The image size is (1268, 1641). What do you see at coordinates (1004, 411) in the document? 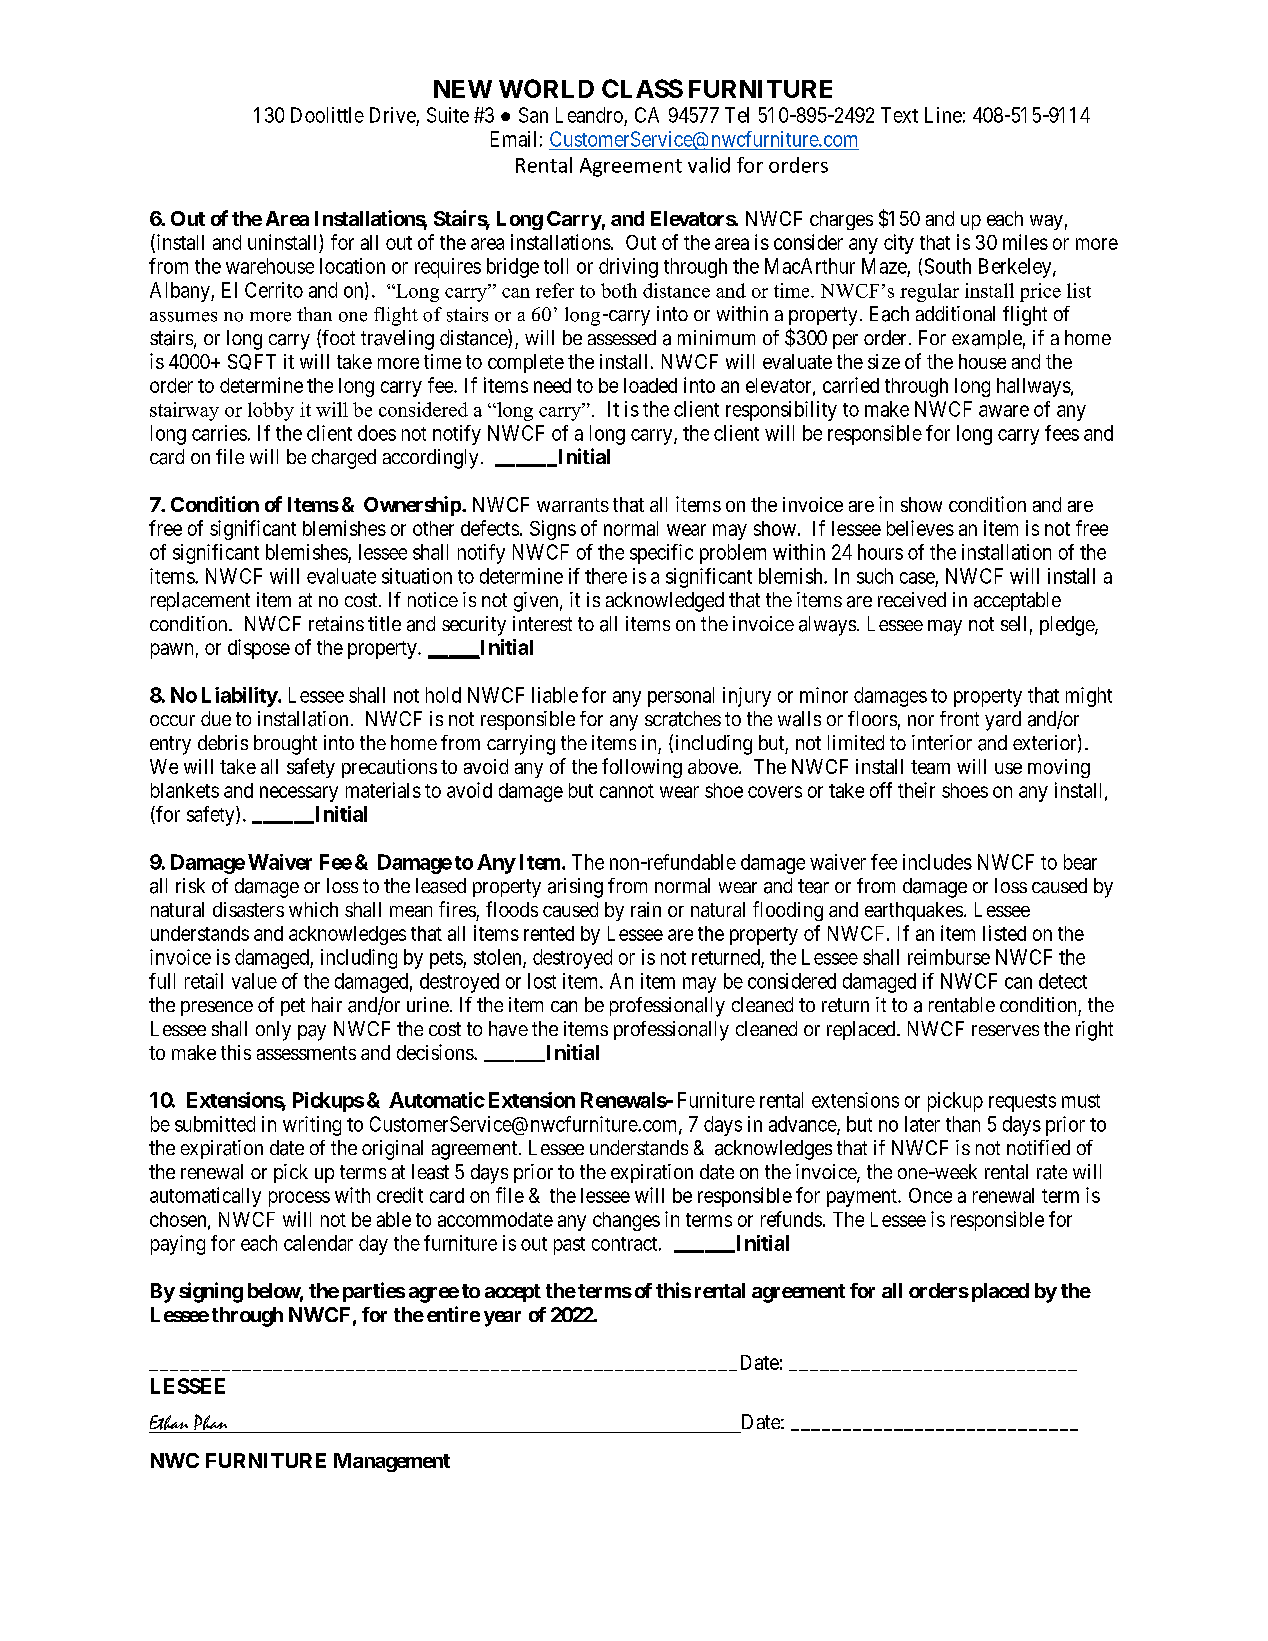
I see `aware` at bounding box center [1004, 411].
